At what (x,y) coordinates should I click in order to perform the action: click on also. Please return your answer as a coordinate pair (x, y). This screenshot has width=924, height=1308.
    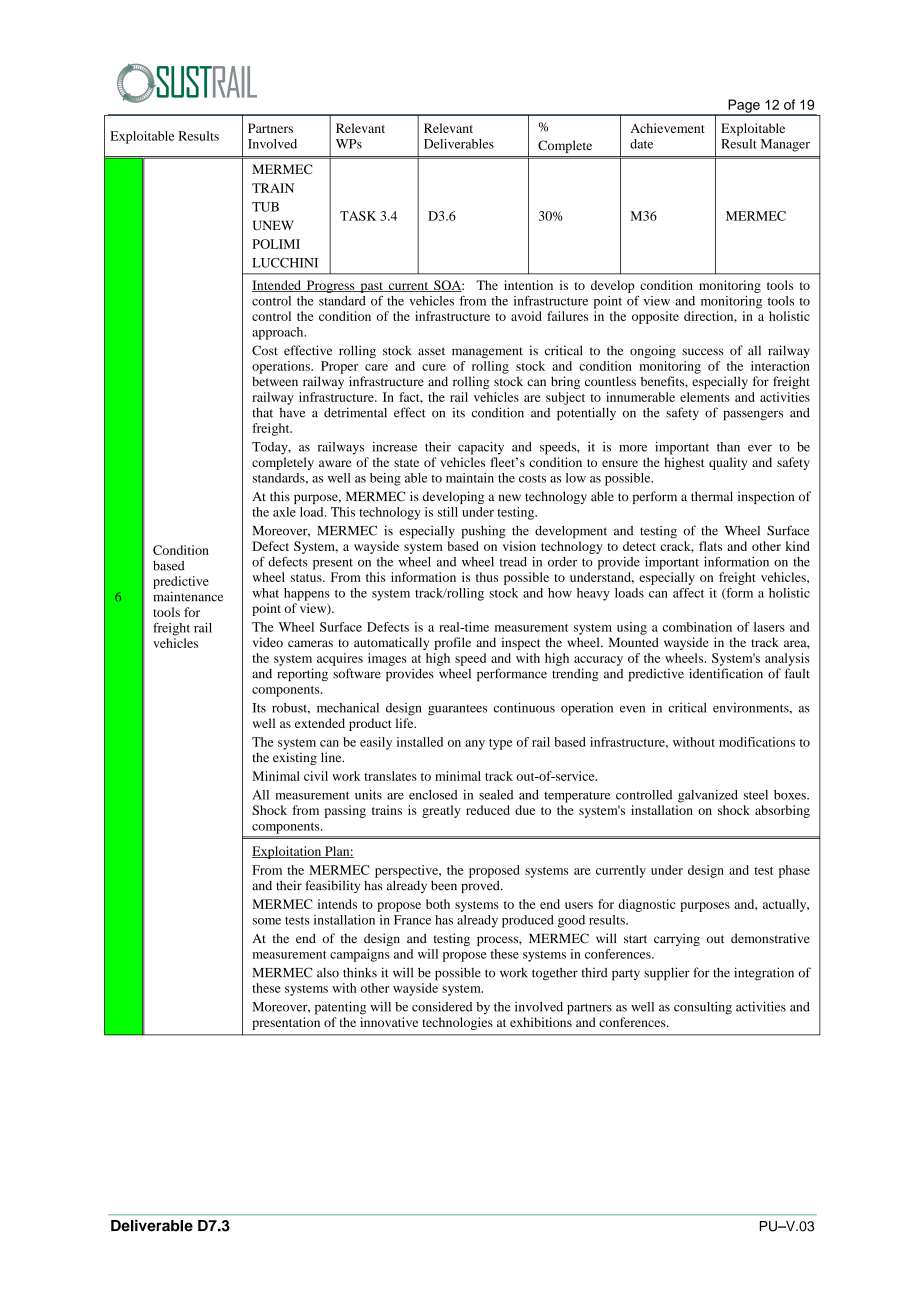
    Looking at the image, I should click on (328, 973).
